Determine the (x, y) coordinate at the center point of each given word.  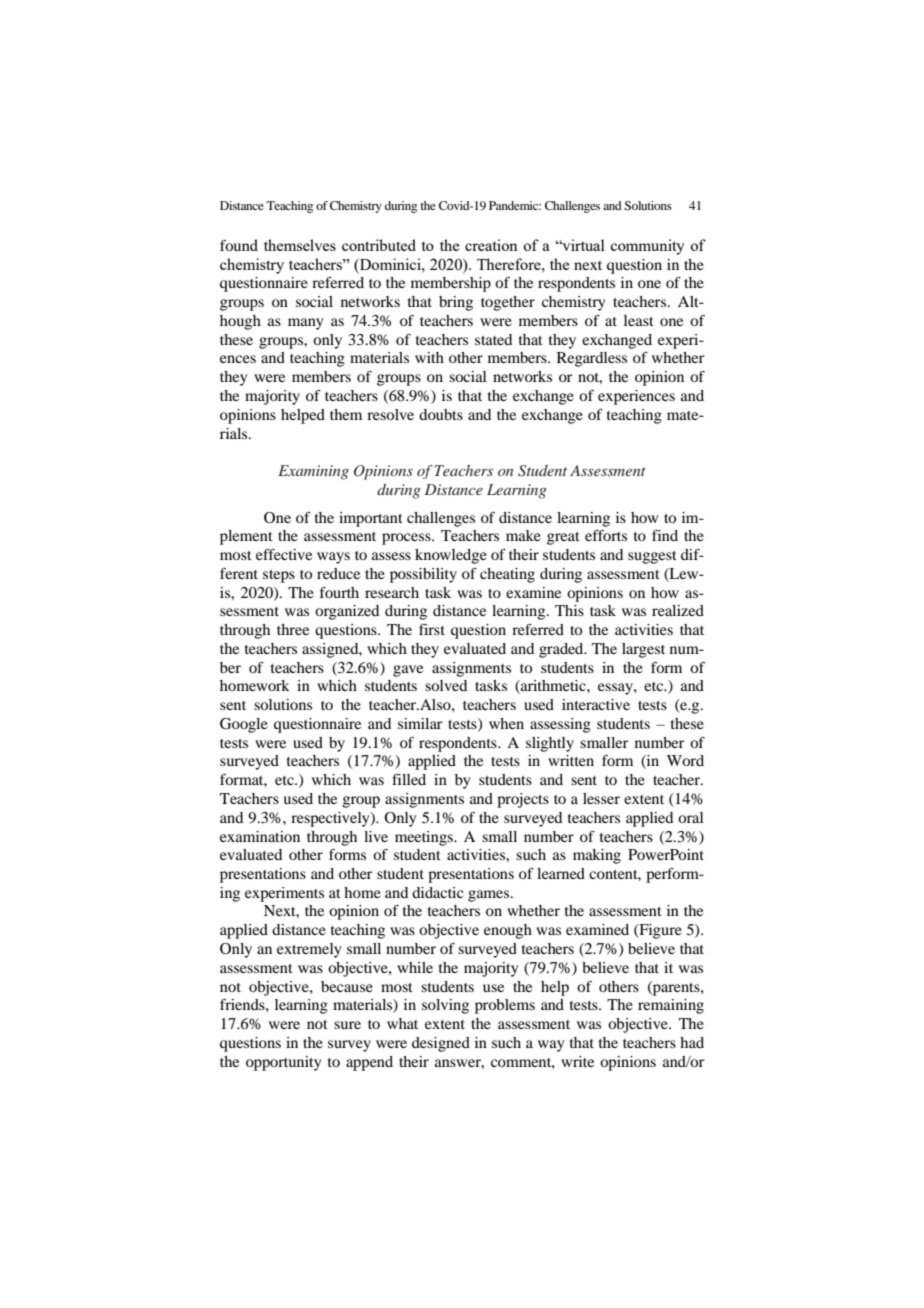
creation (491, 245)
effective (284, 554)
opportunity (283, 1063)
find (665, 535)
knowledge (451, 556)
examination (260, 836)
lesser (601, 798)
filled (409, 779)
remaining (671, 1006)
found (239, 245)
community (647, 247)
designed (441, 1044)
